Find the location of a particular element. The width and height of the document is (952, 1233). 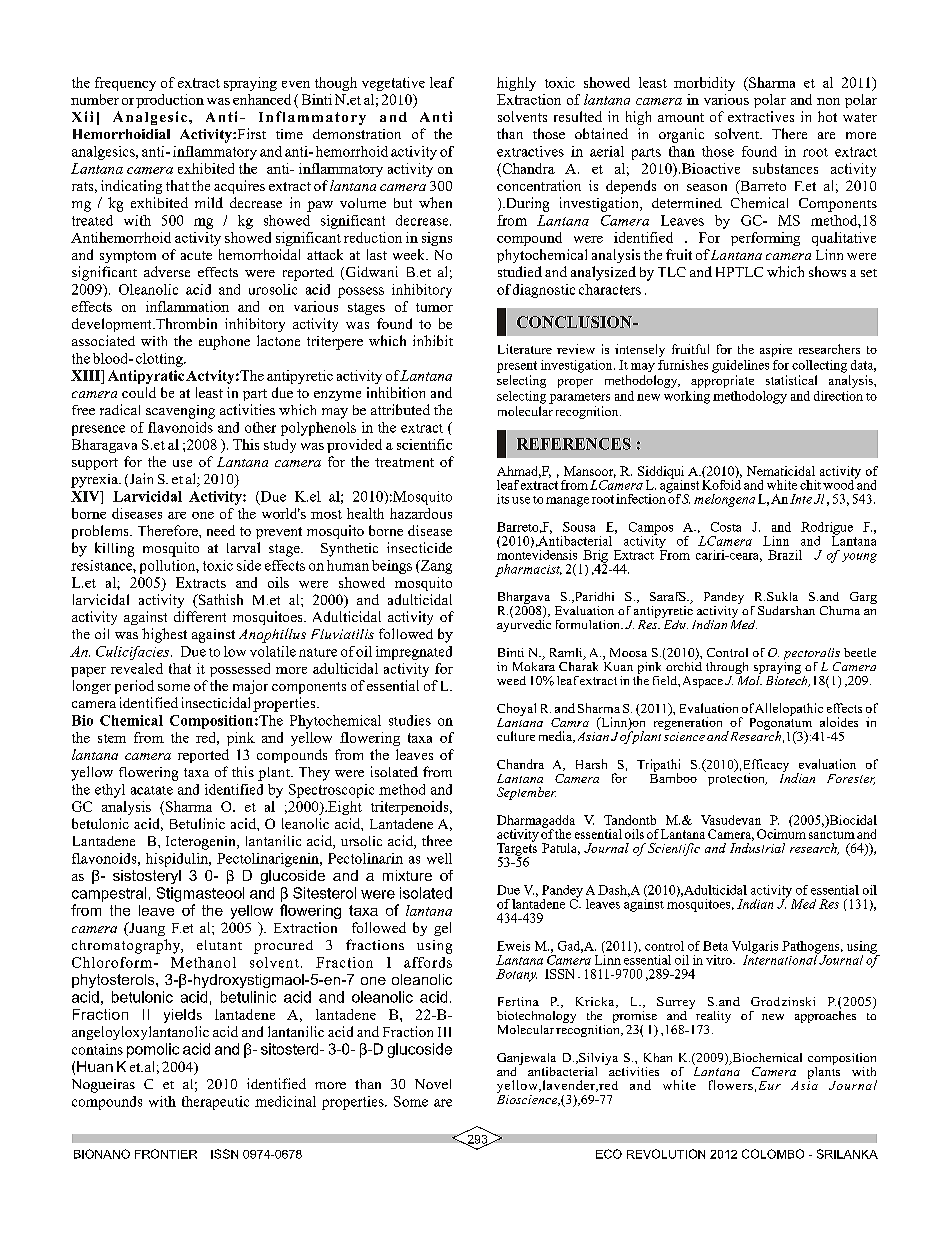

could is located at coordinates (139, 392).
